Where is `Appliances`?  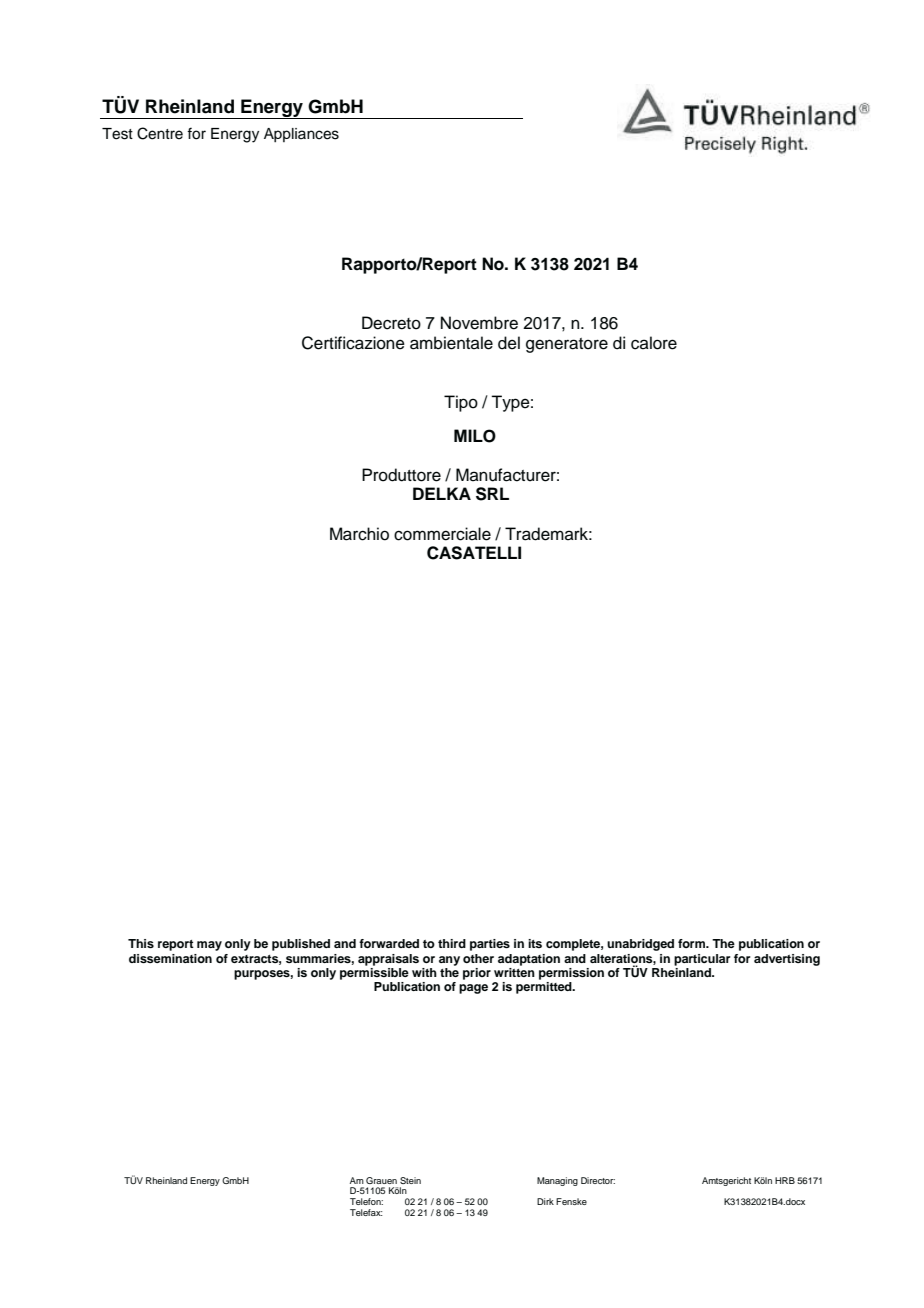
Appliances is located at coordinates (301, 135).
